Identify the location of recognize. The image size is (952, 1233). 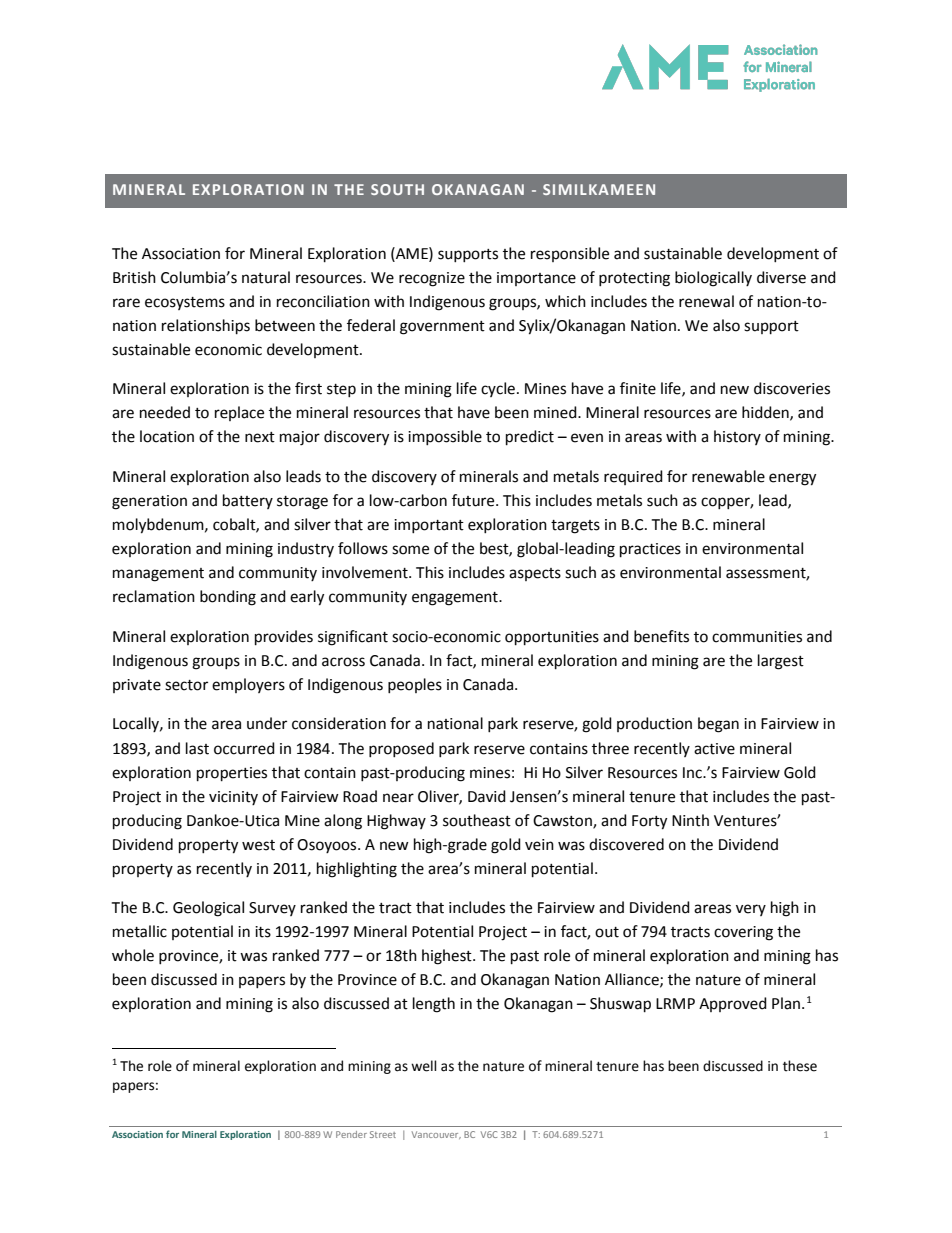
(432, 279).
